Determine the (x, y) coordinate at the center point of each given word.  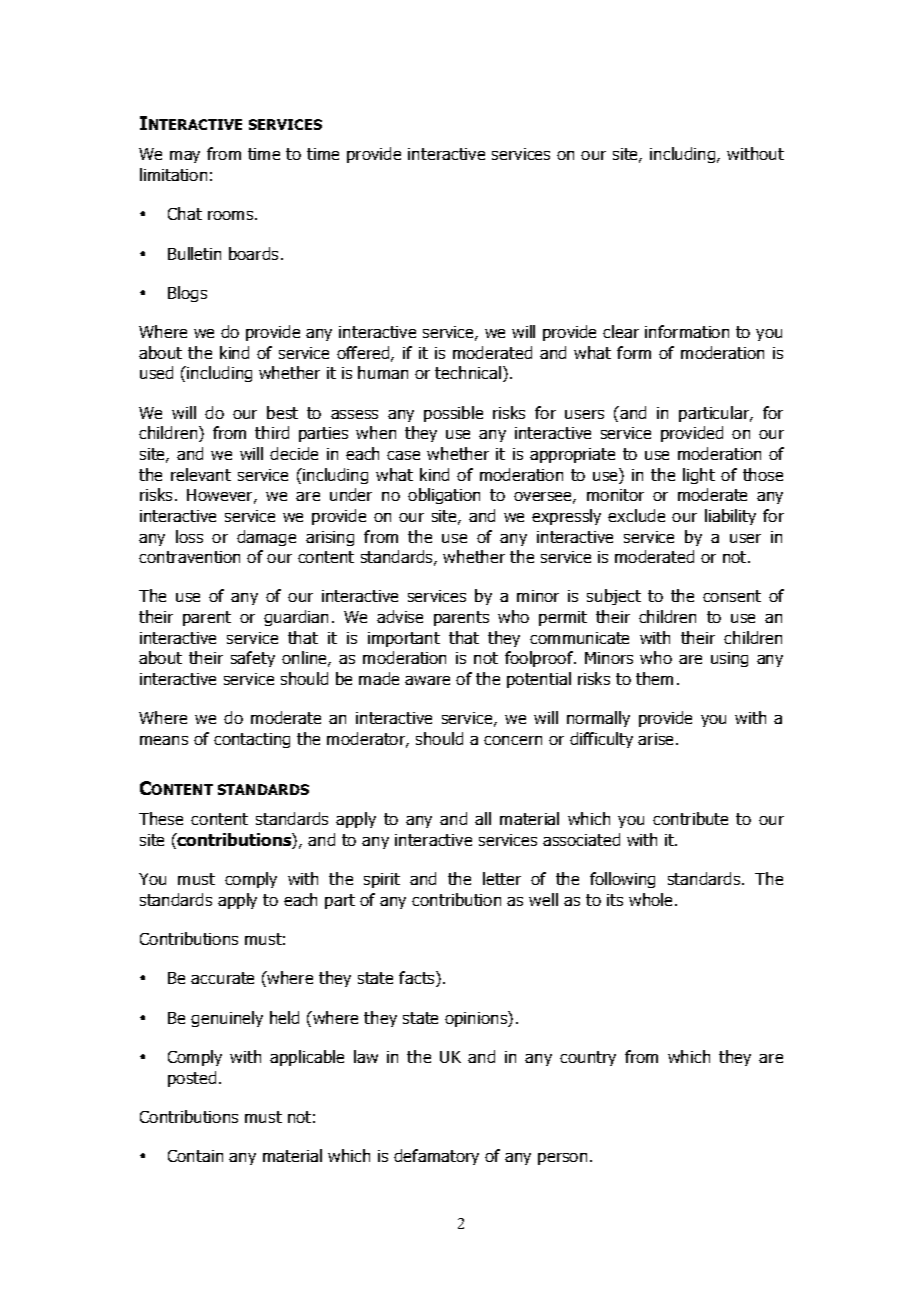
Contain (195, 1156)
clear (621, 331)
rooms (232, 215)
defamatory (436, 1157)
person (562, 1159)
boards (253, 253)
